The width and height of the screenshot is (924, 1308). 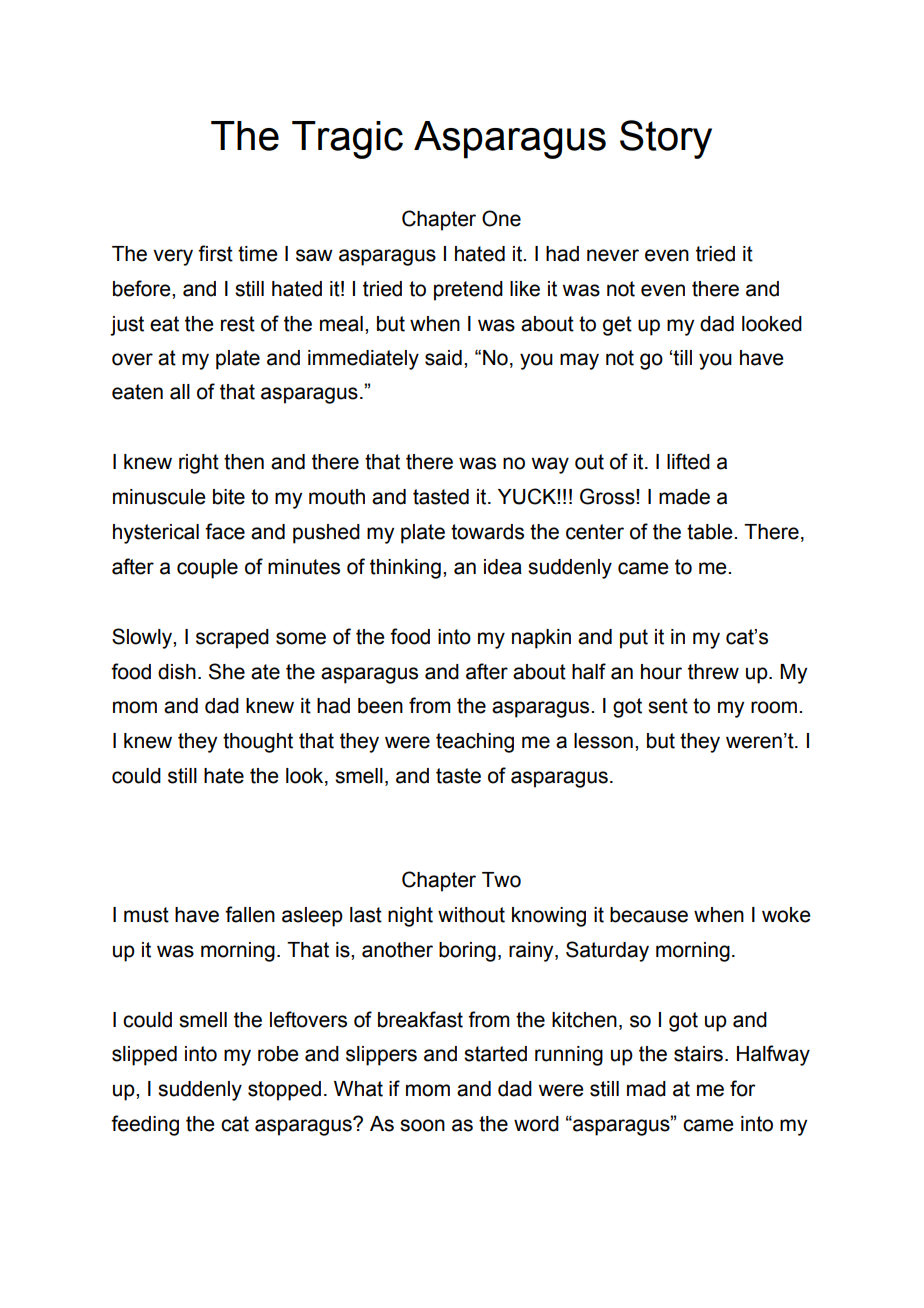 I want to click on stairs, so click(x=698, y=1054).
